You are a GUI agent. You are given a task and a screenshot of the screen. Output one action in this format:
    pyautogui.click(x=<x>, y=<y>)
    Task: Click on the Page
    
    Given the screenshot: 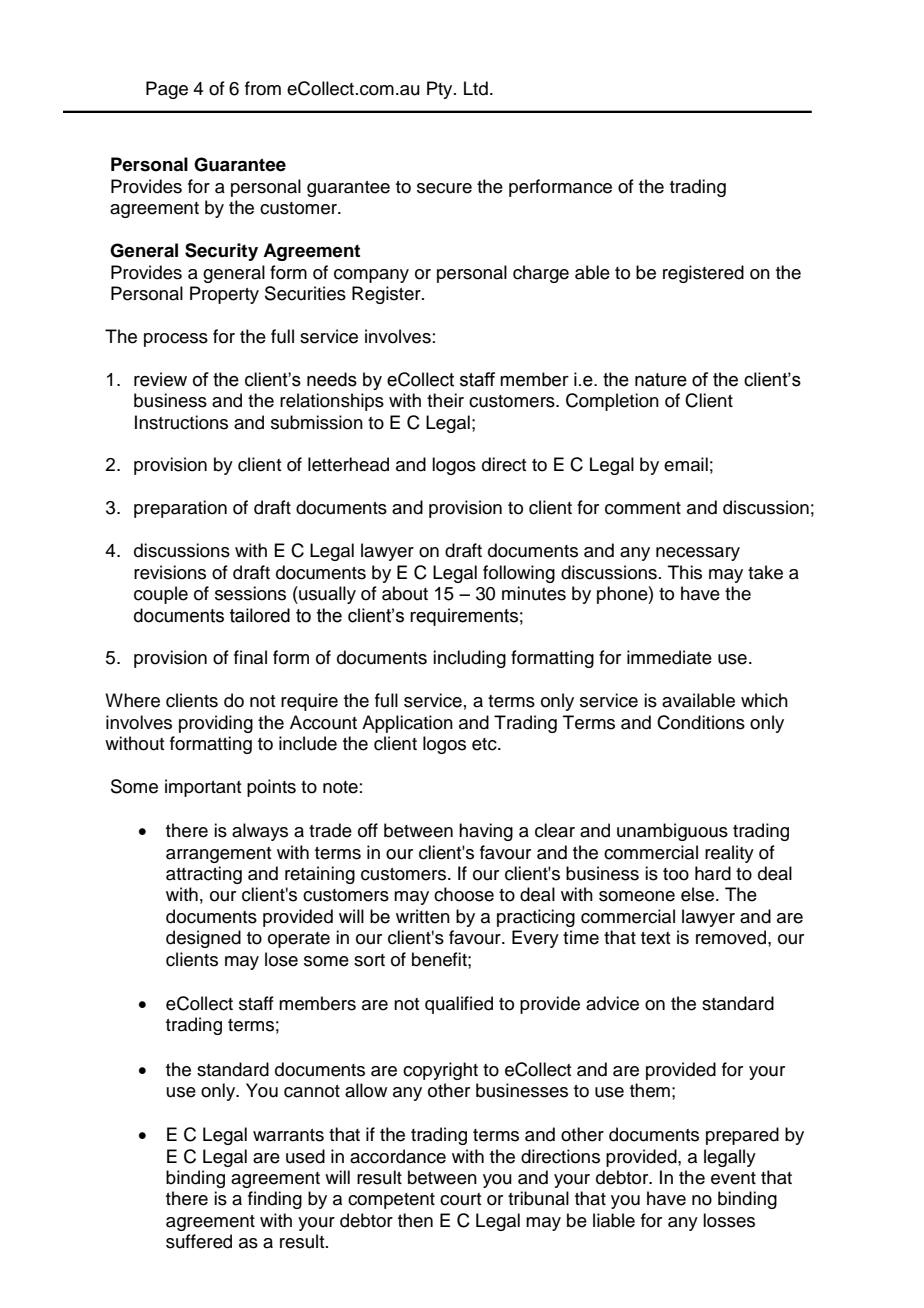 What is the action you would take?
    pyautogui.click(x=167, y=90)
